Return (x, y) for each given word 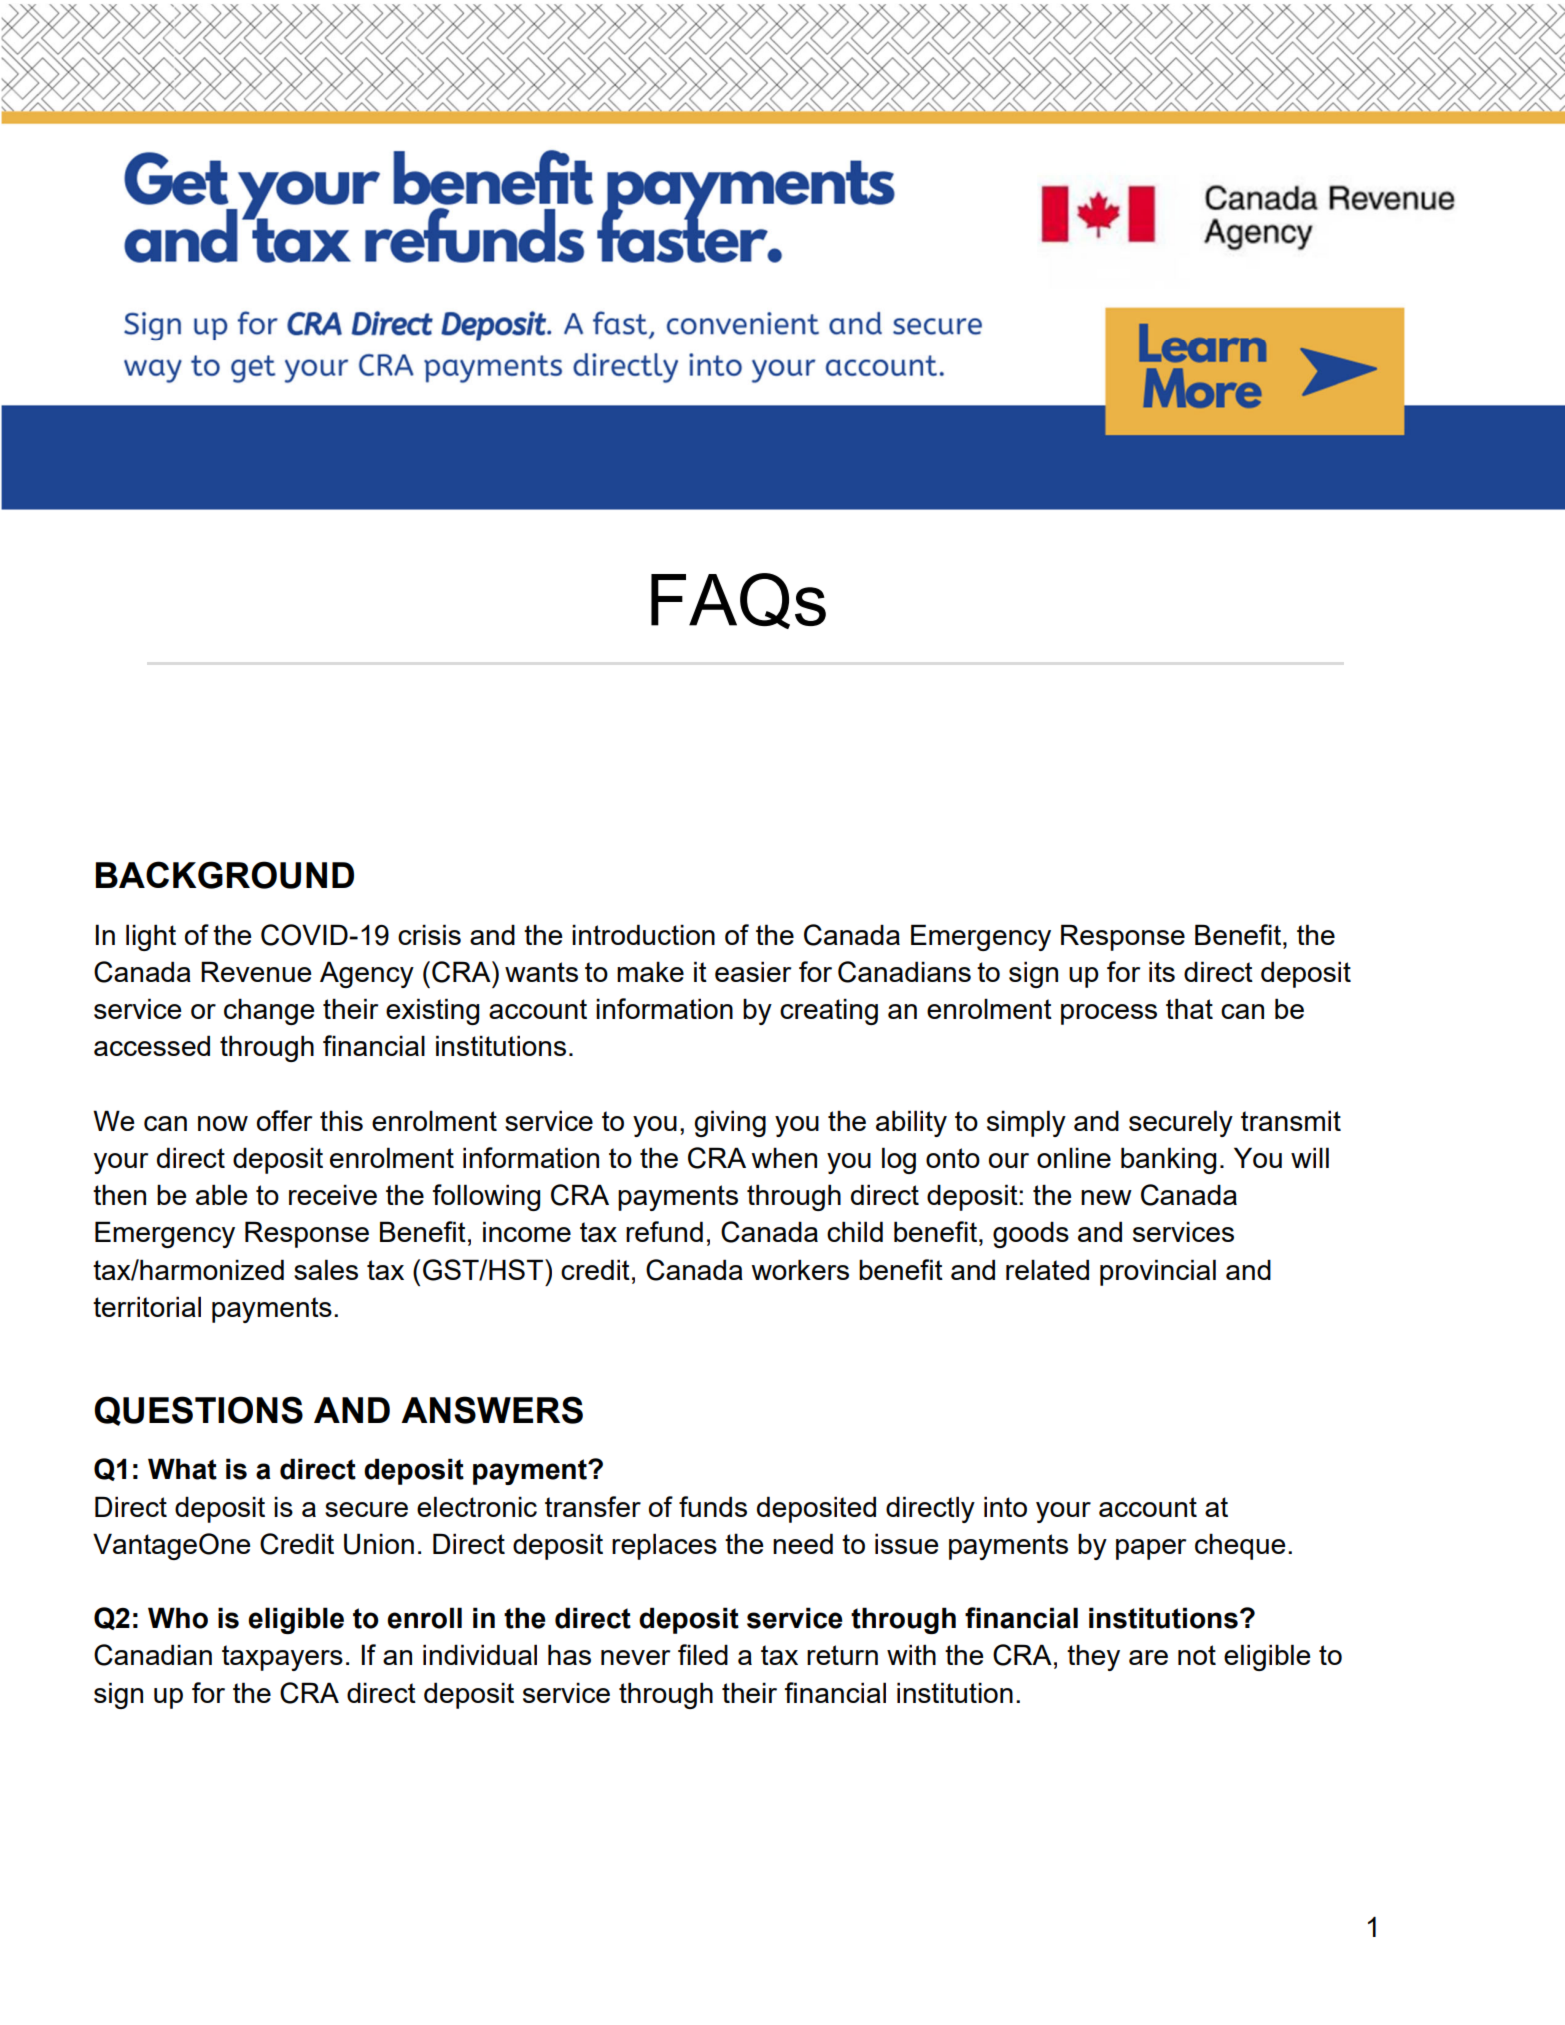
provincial (1158, 1272)
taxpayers (282, 1658)
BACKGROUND (225, 875)
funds (713, 1506)
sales (326, 1269)
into (1005, 1506)
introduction (643, 934)
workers (800, 1269)
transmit (1291, 1120)
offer (284, 1120)
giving (730, 1123)
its (1162, 971)
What (182, 1469)
